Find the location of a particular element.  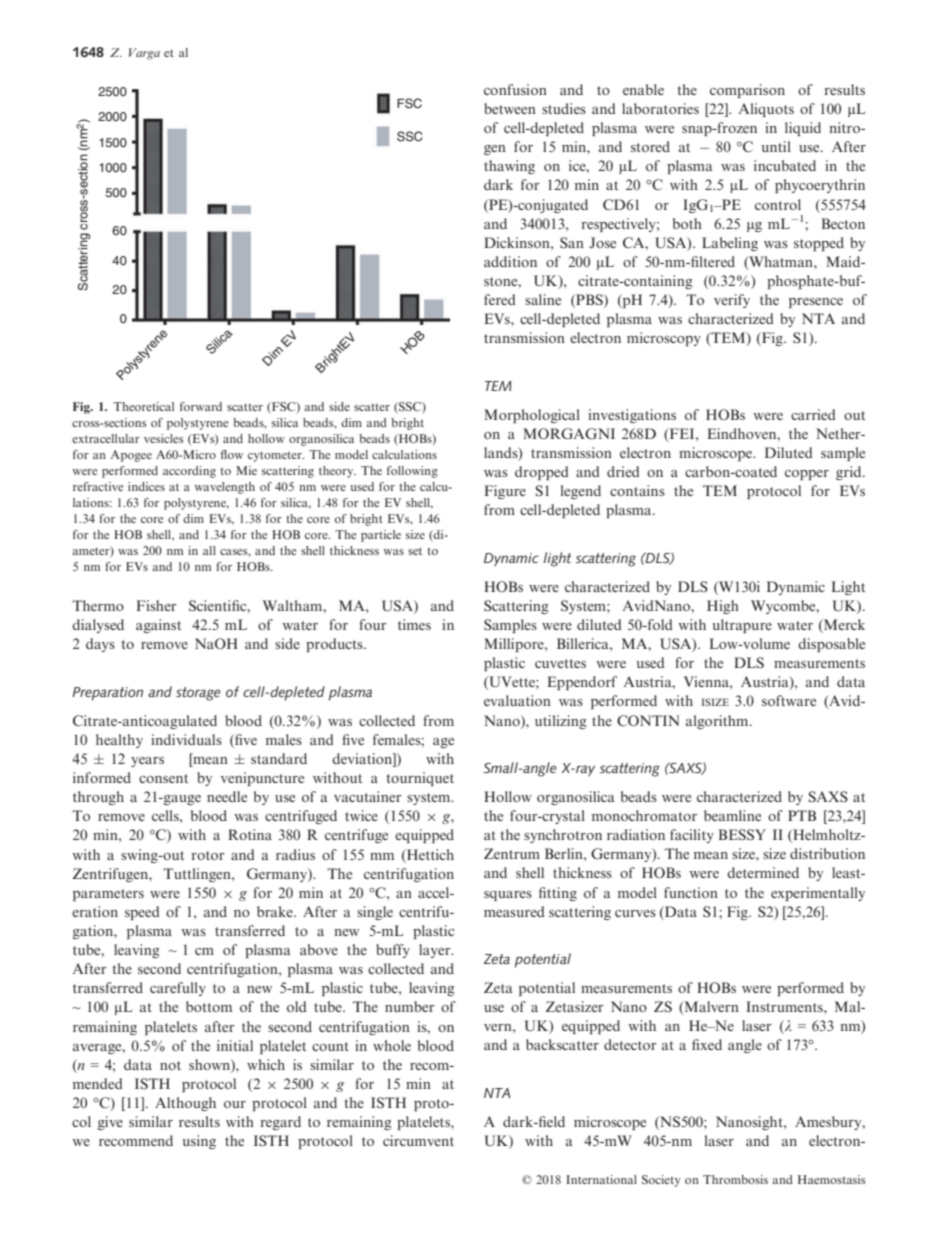

times is located at coordinates (414, 624).
